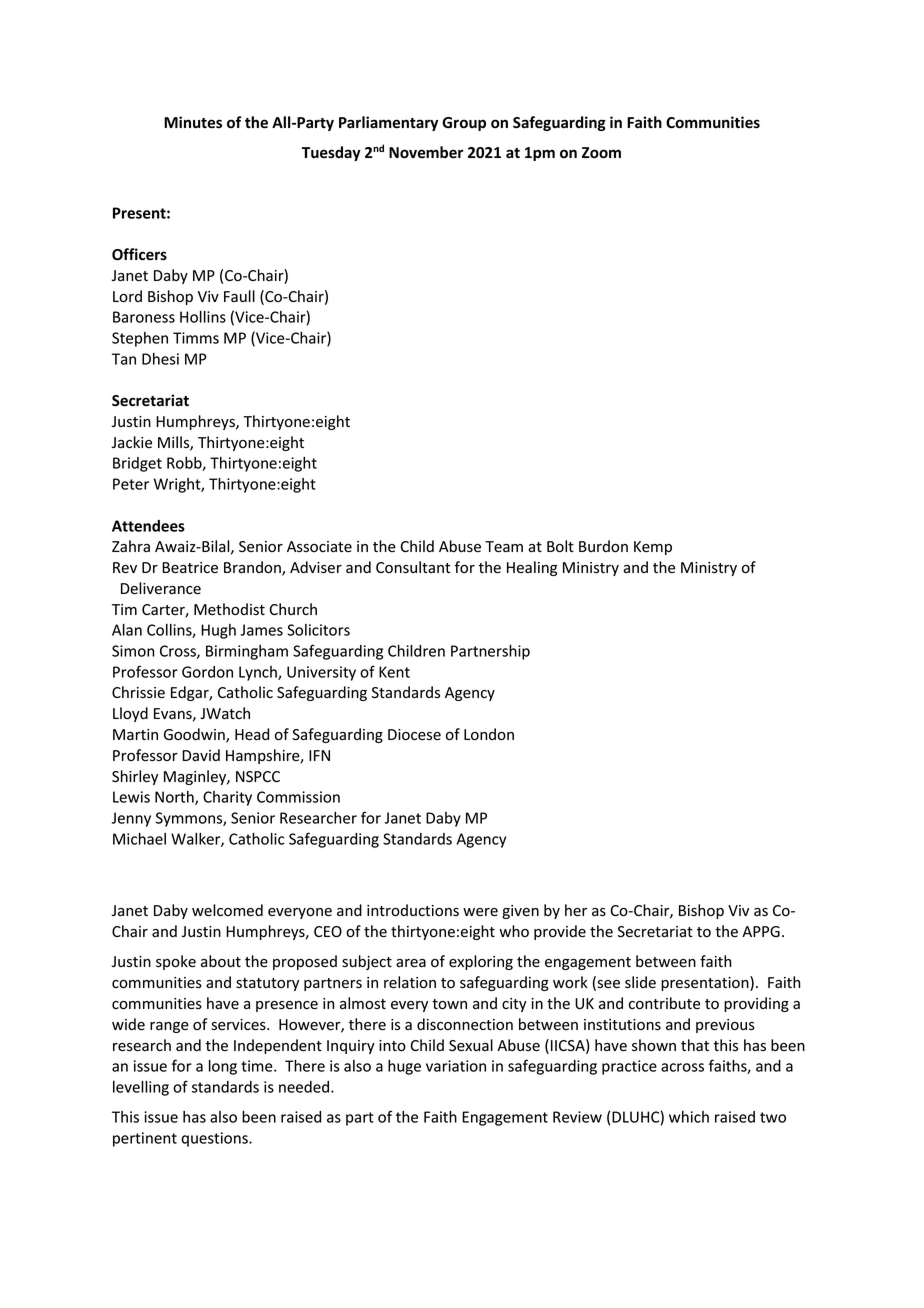  What do you see at coordinates (426, 152) in the document?
I see `November` at bounding box center [426, 152].
